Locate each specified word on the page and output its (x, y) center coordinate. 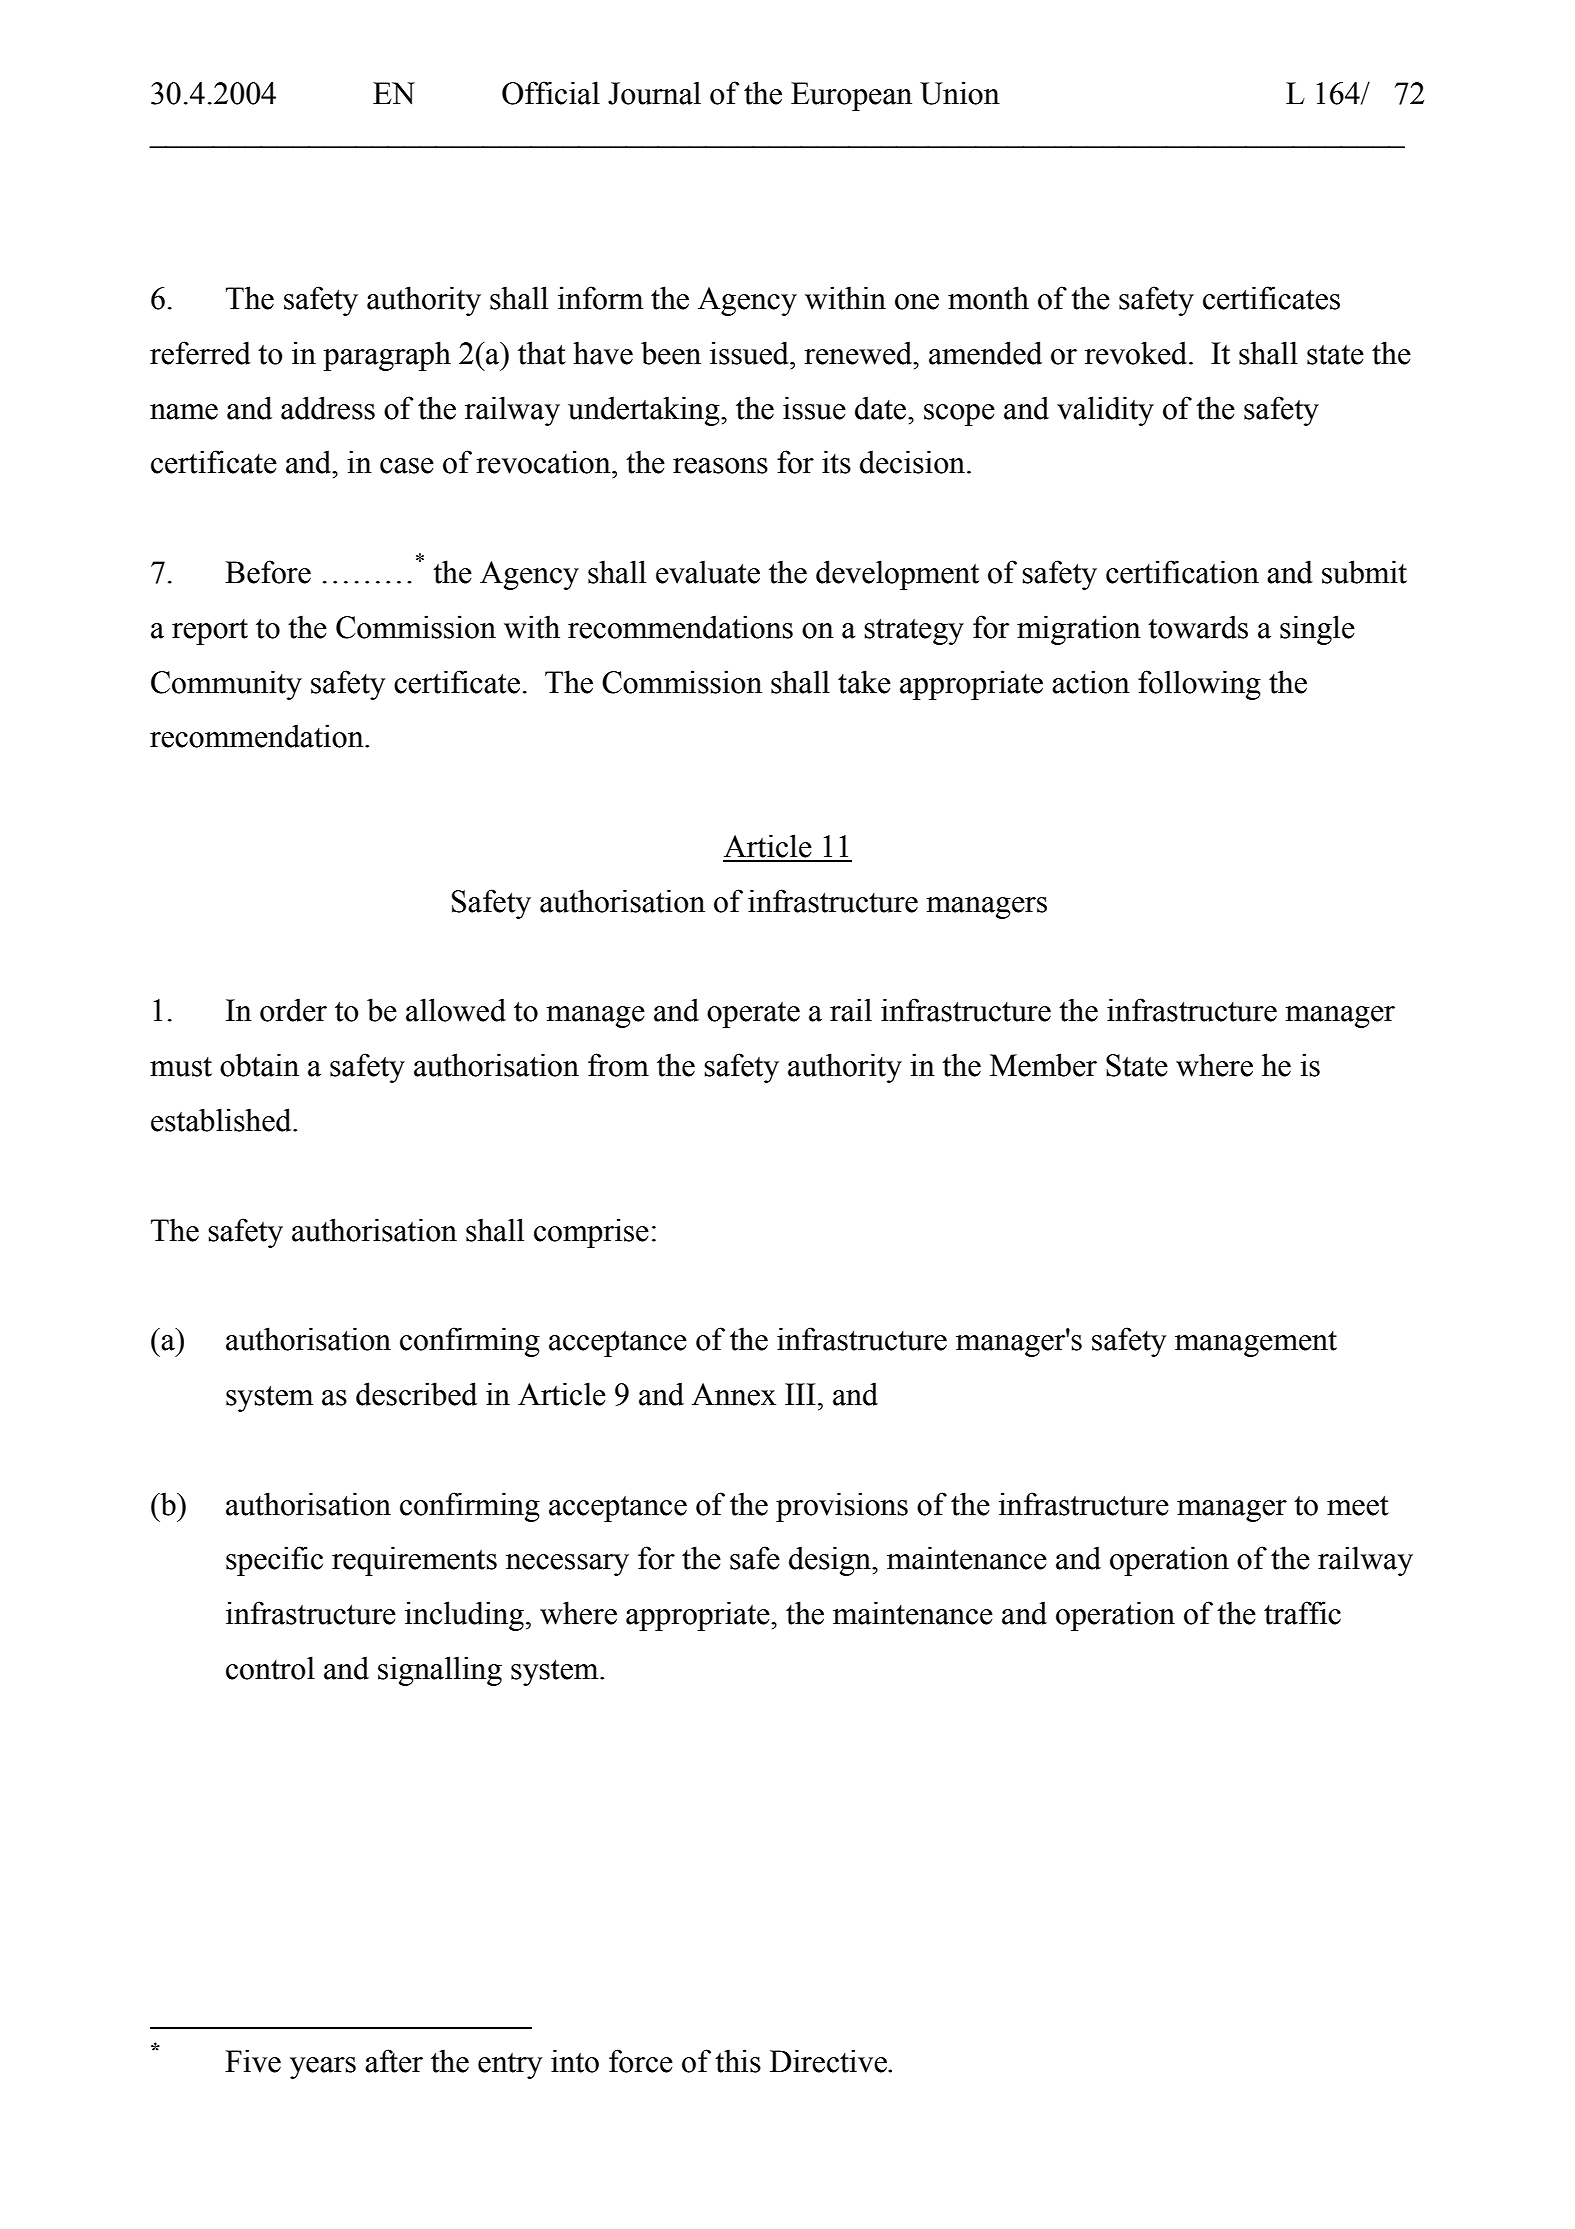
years (323, 2068)
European (851, 96)
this (738, 2061)
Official (551, 93)
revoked (1137, 353)
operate (753, 1015)
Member (1043, 1065)
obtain (259, 1065)
